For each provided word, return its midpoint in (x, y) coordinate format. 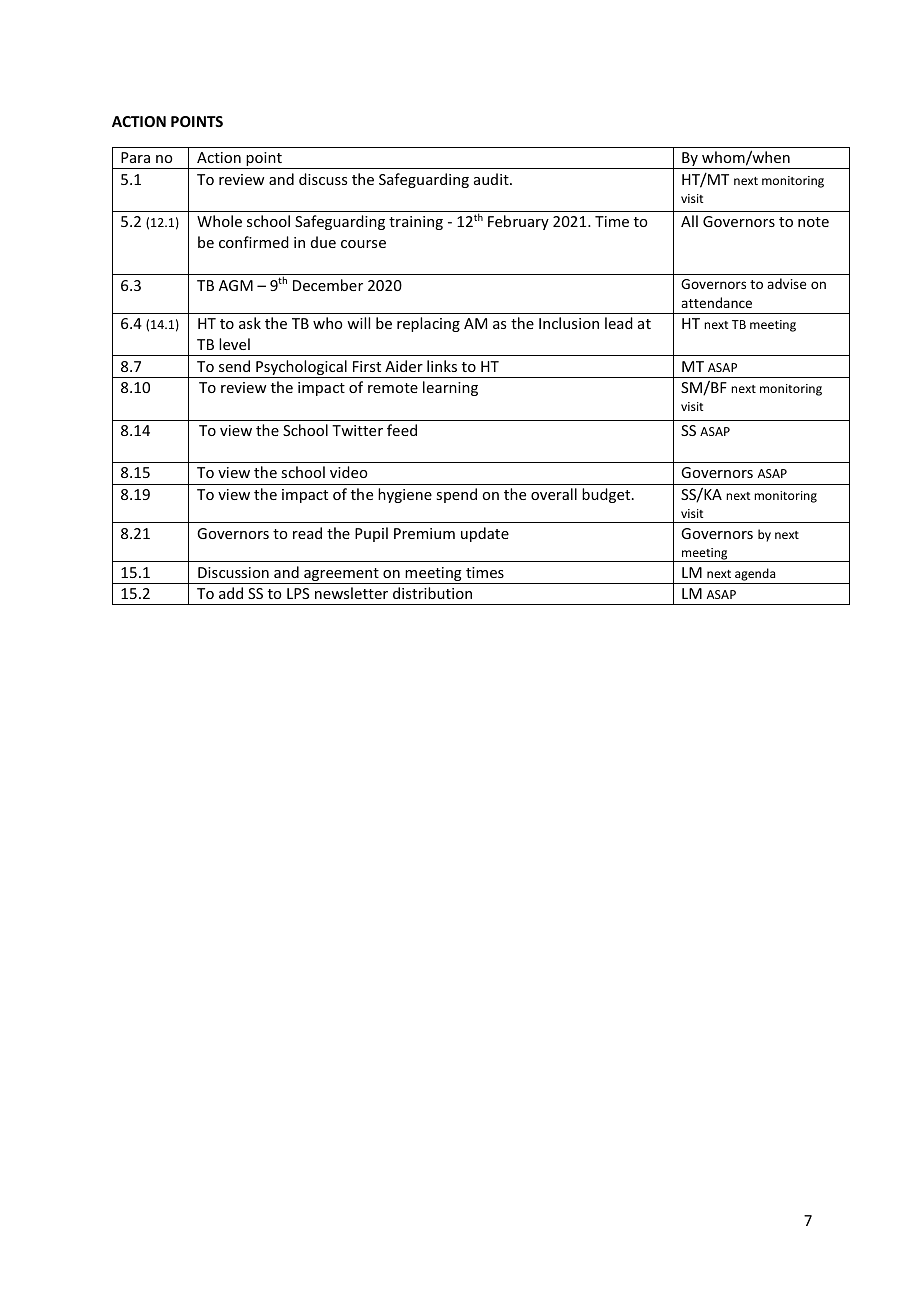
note (813, 222)
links (442, 366)
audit (492, 179)
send (234, 366)
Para (135, 157)
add (231, 593)
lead (619, 323)
